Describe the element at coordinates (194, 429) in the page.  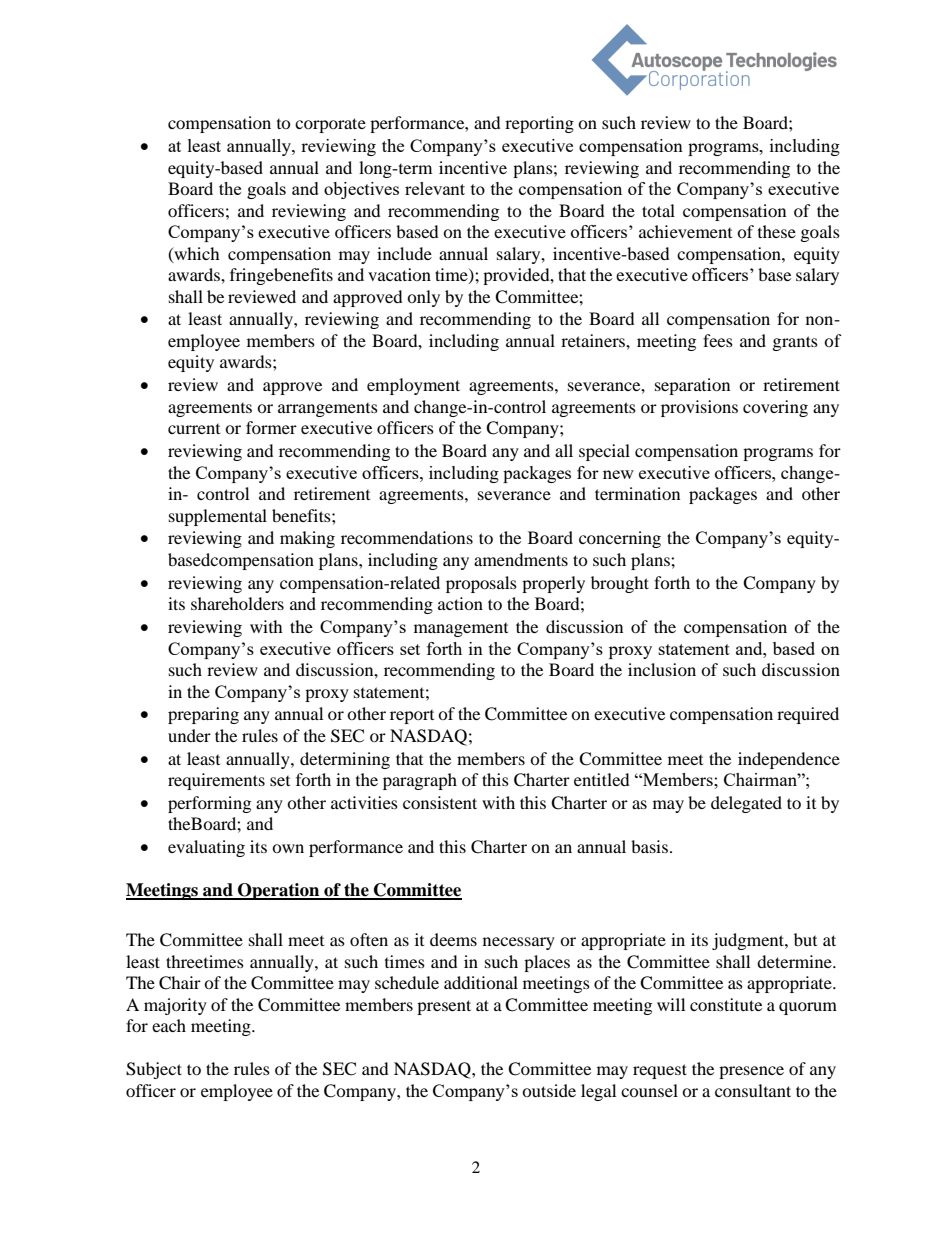
I see `current` at that location.
